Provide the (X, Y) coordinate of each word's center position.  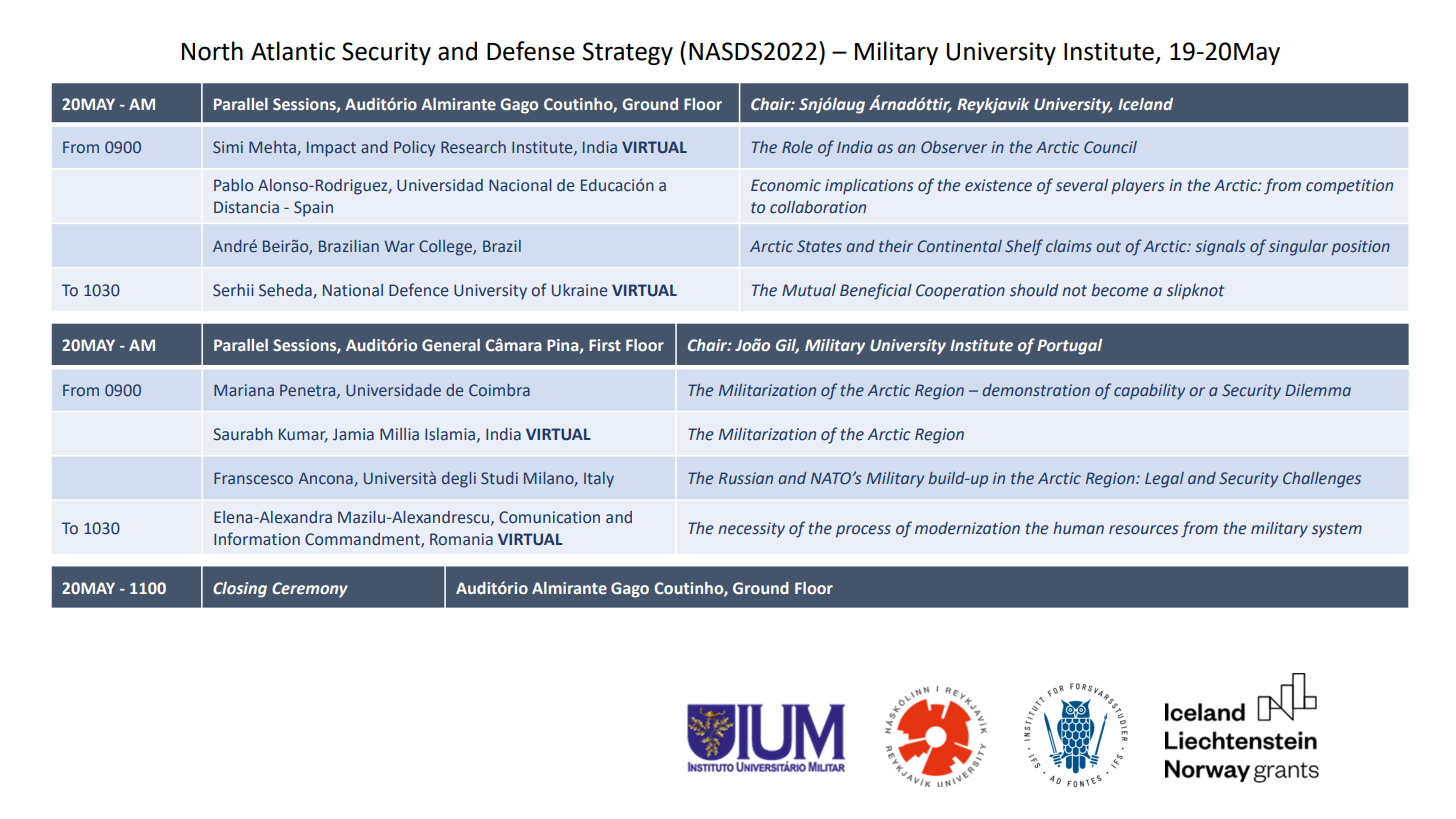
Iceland (1145, 104)
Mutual (809, 290)
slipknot (1195, 292)
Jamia (353, 434)
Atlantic (293, 51)
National (353, 290)
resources (1144, 530)
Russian (746, 478)
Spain (313, 209)
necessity (751, 530)
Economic (786, 185)
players (1138, 187)
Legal (1164, 480)
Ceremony (310, 590)
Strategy (628, 53)
